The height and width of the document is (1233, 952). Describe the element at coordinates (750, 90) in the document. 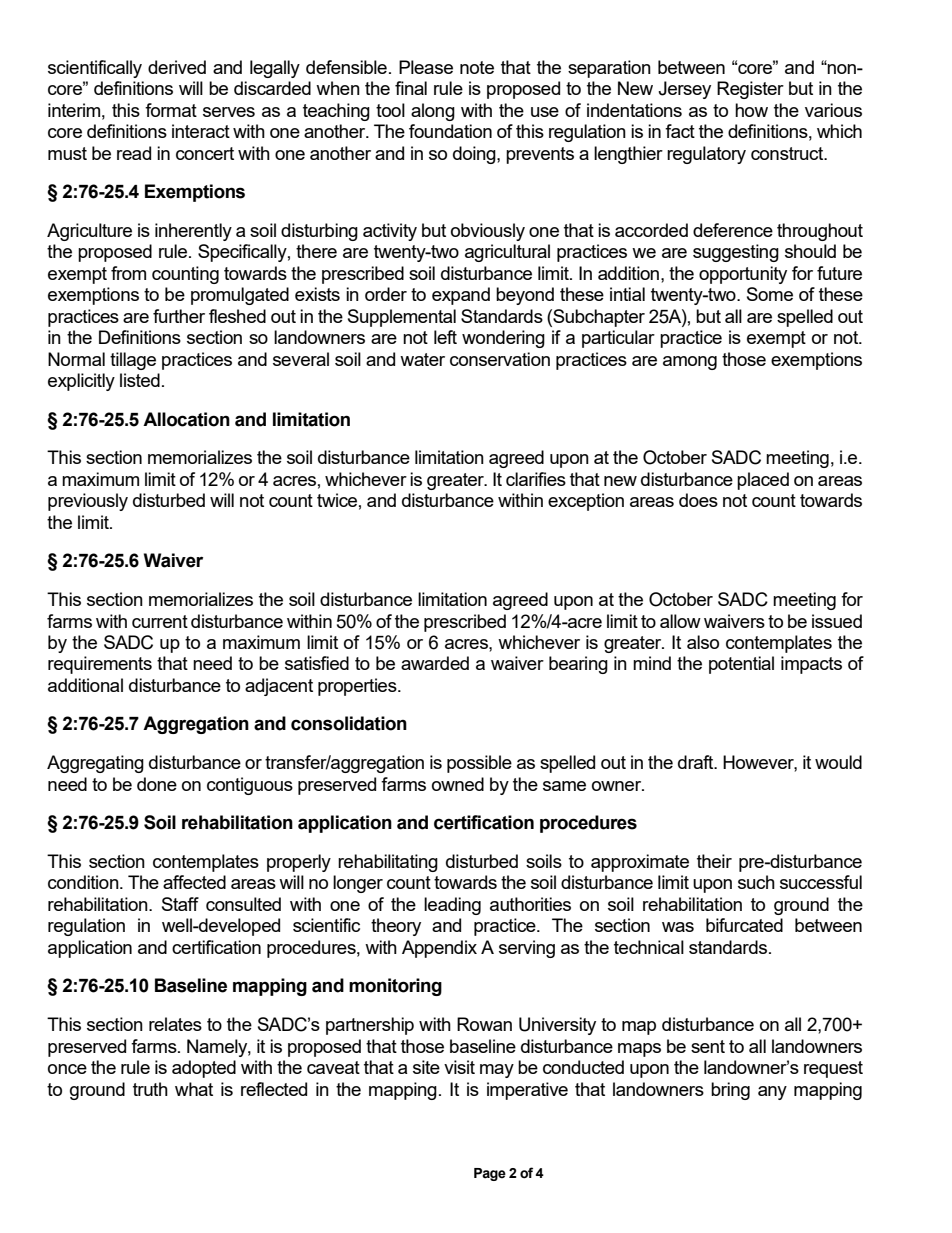

I see `Register` at that location.
